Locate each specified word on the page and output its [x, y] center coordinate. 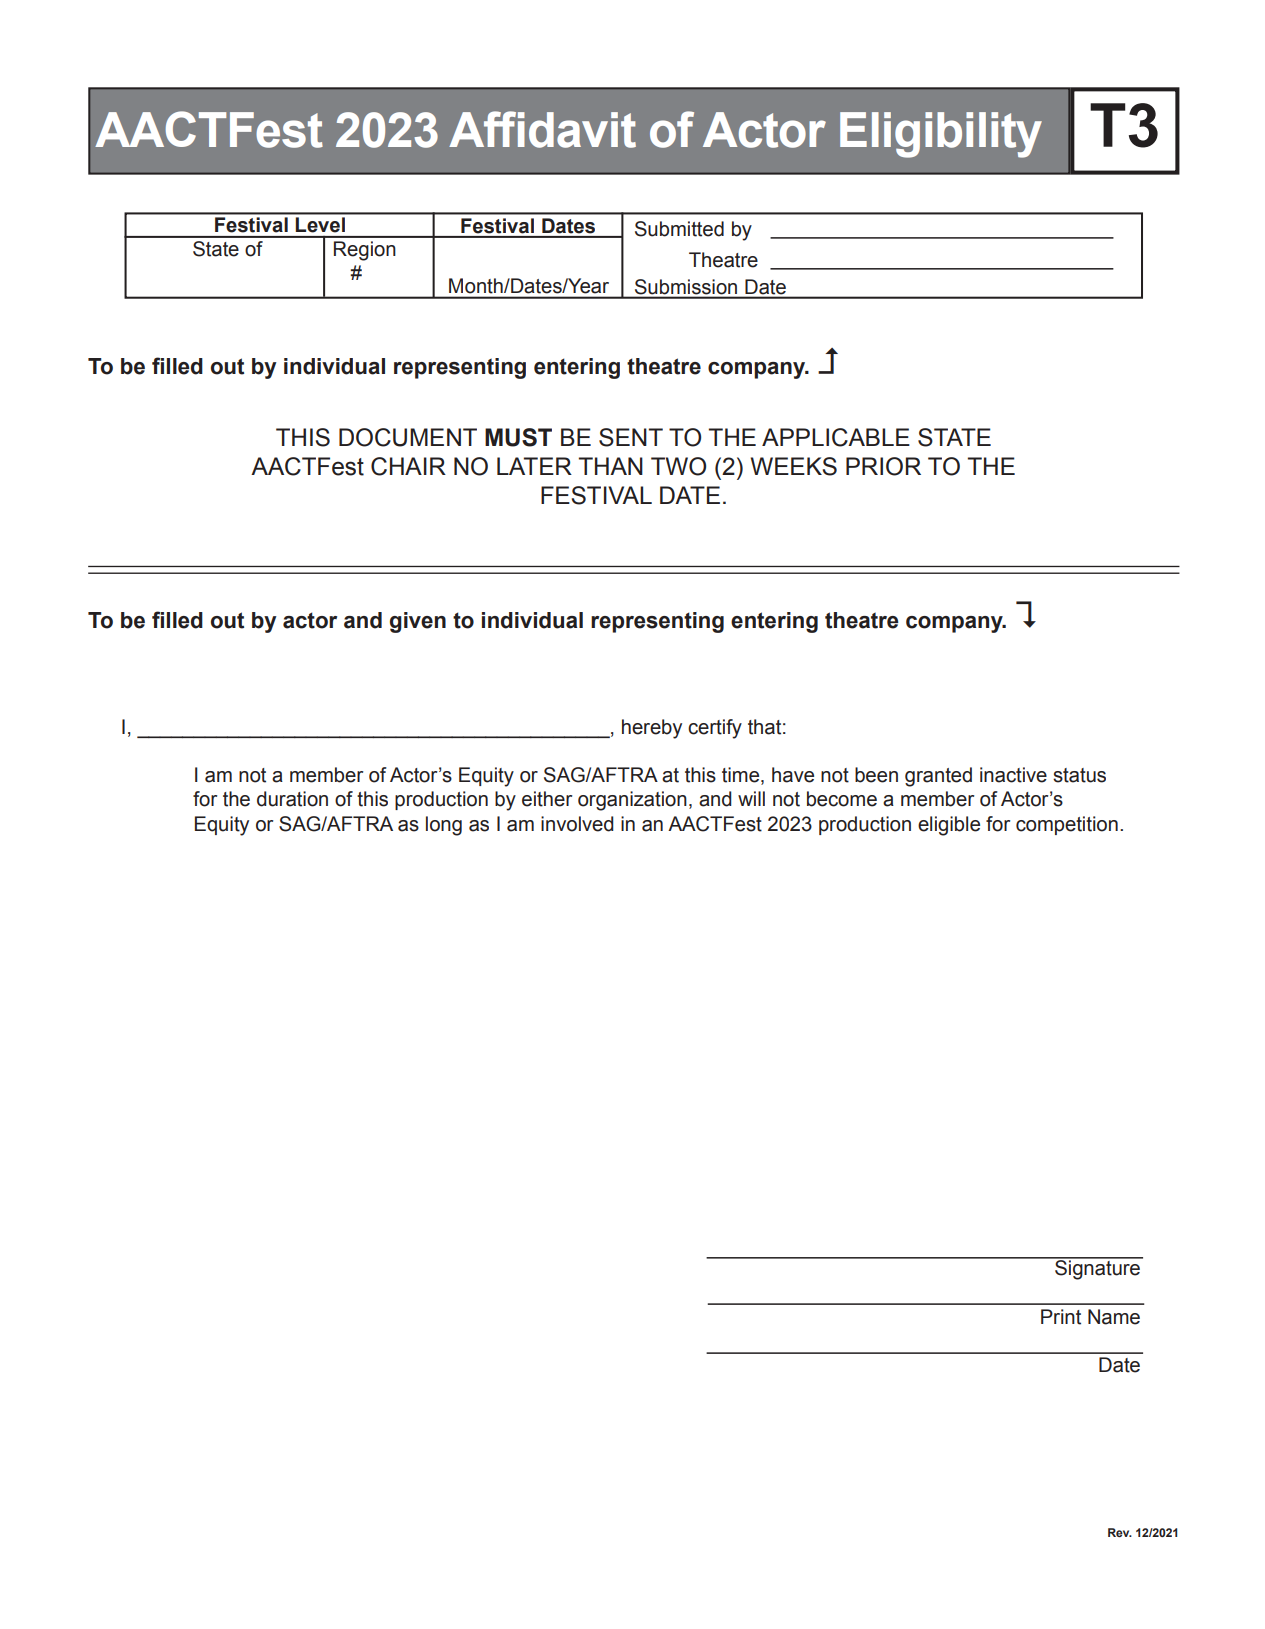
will [751, 798]
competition [1067, 825]
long [444, 826]
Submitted [679, 229]
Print [1061, 1317]
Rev [1120, 1532]
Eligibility [941, 135]
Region [365, 251]
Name [1114, 1317]
